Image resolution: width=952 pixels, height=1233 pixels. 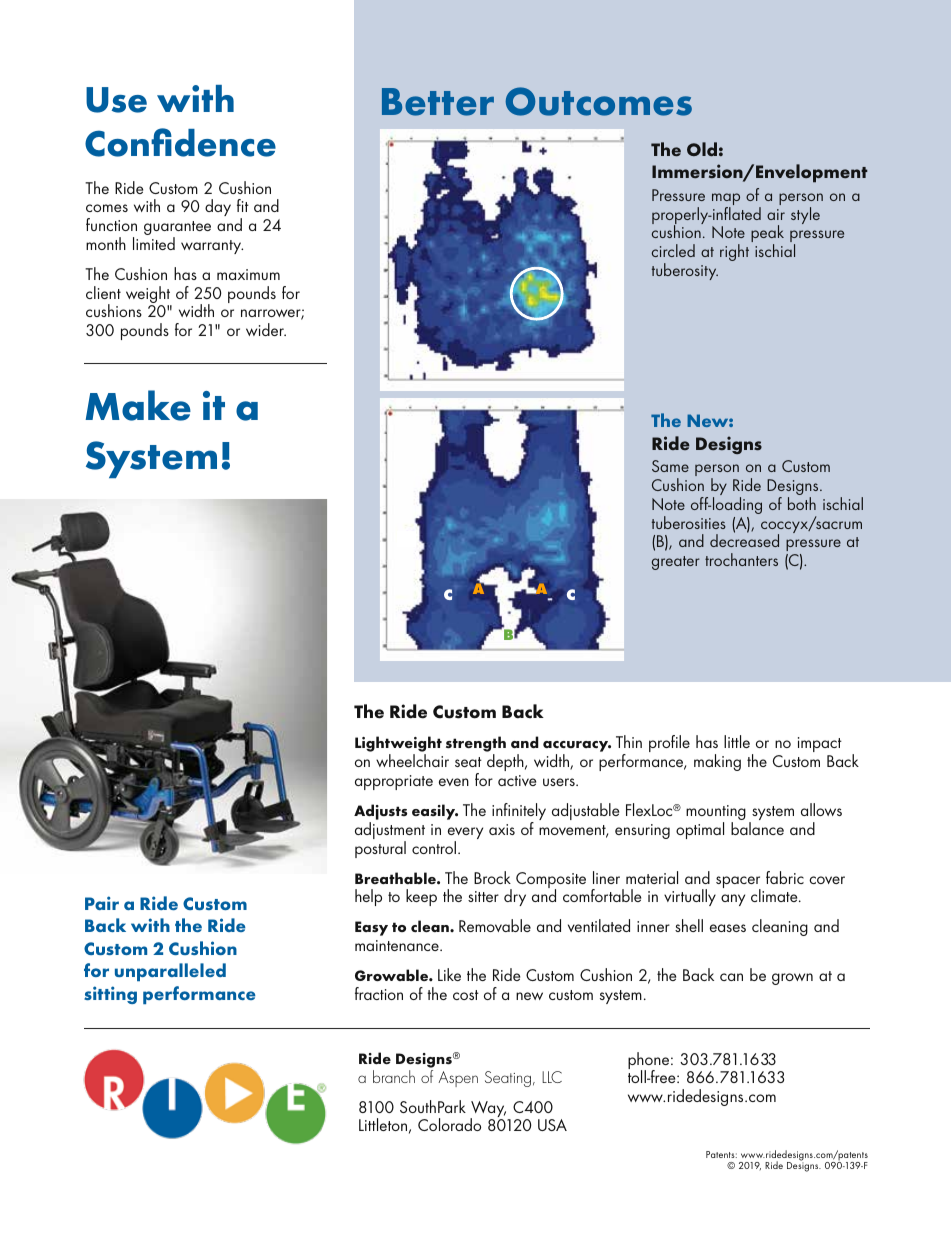 I want to click on Confidence, so click(x=180, y=142).
